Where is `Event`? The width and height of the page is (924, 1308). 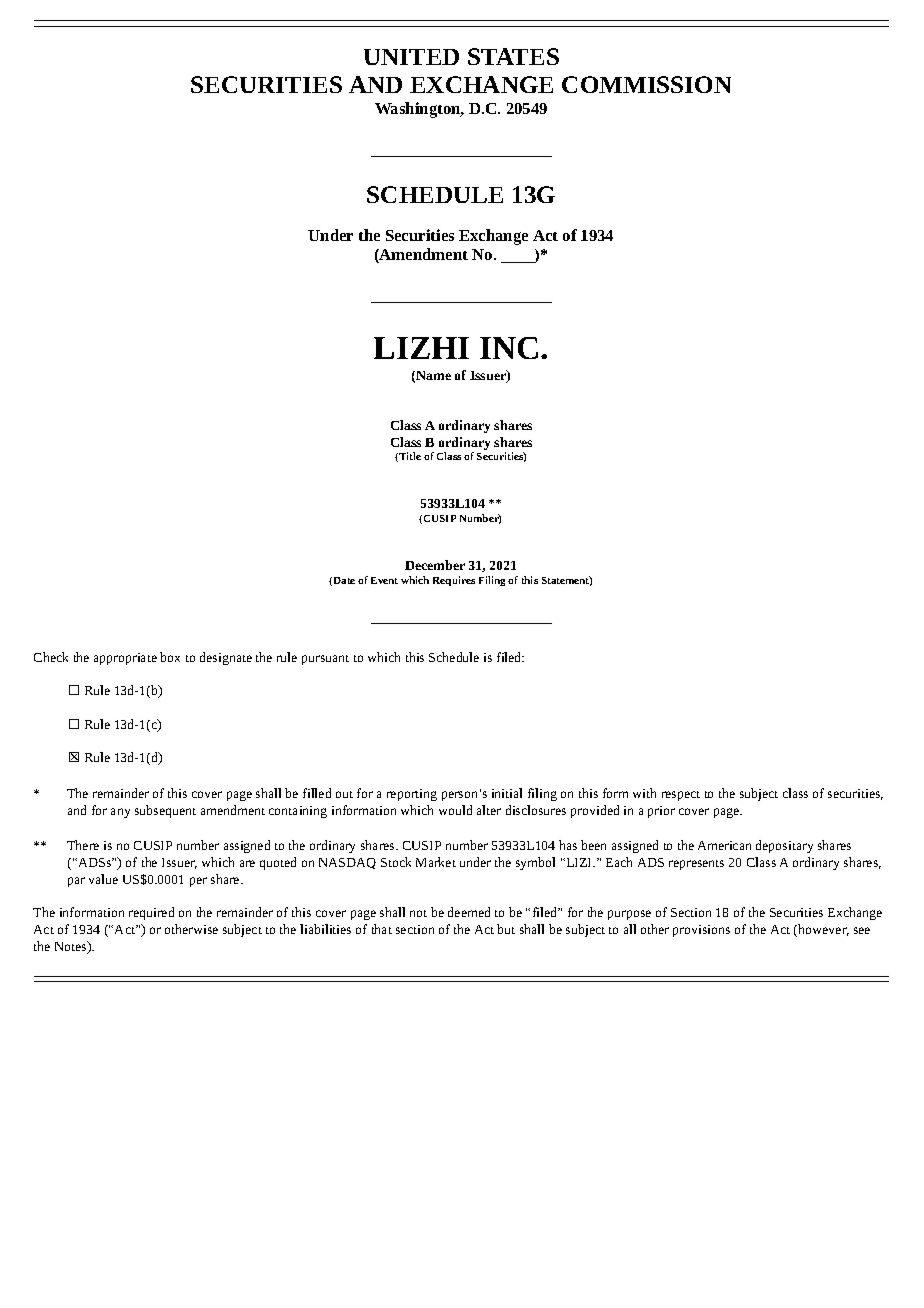
Event is located at coordinates (384, 580).
